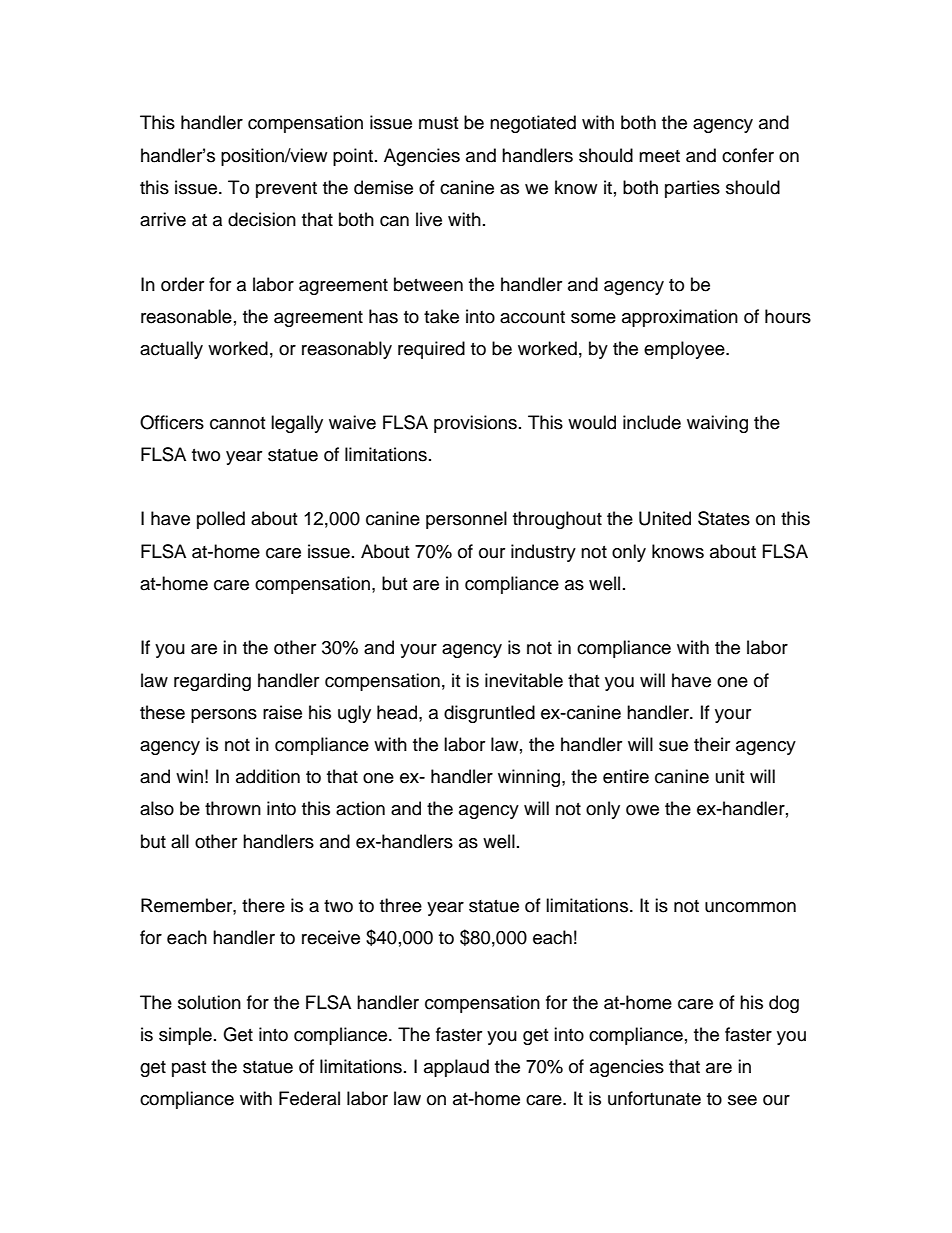  Describe the element at coordinates (438, 123) in the screenshot. I see `must` at that location.
